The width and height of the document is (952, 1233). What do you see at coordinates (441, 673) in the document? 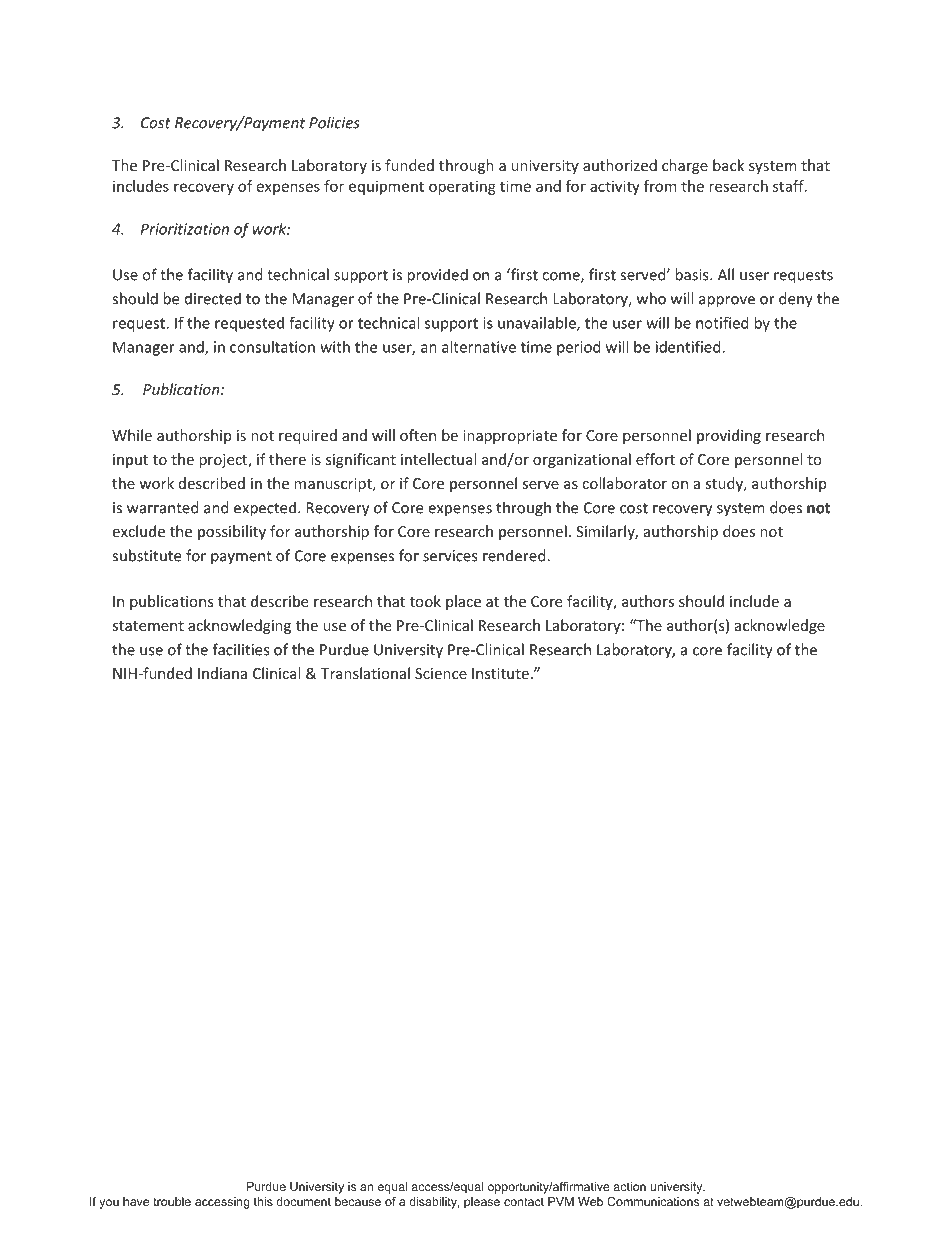
I see `Science` at bounding box center [441, 673].
